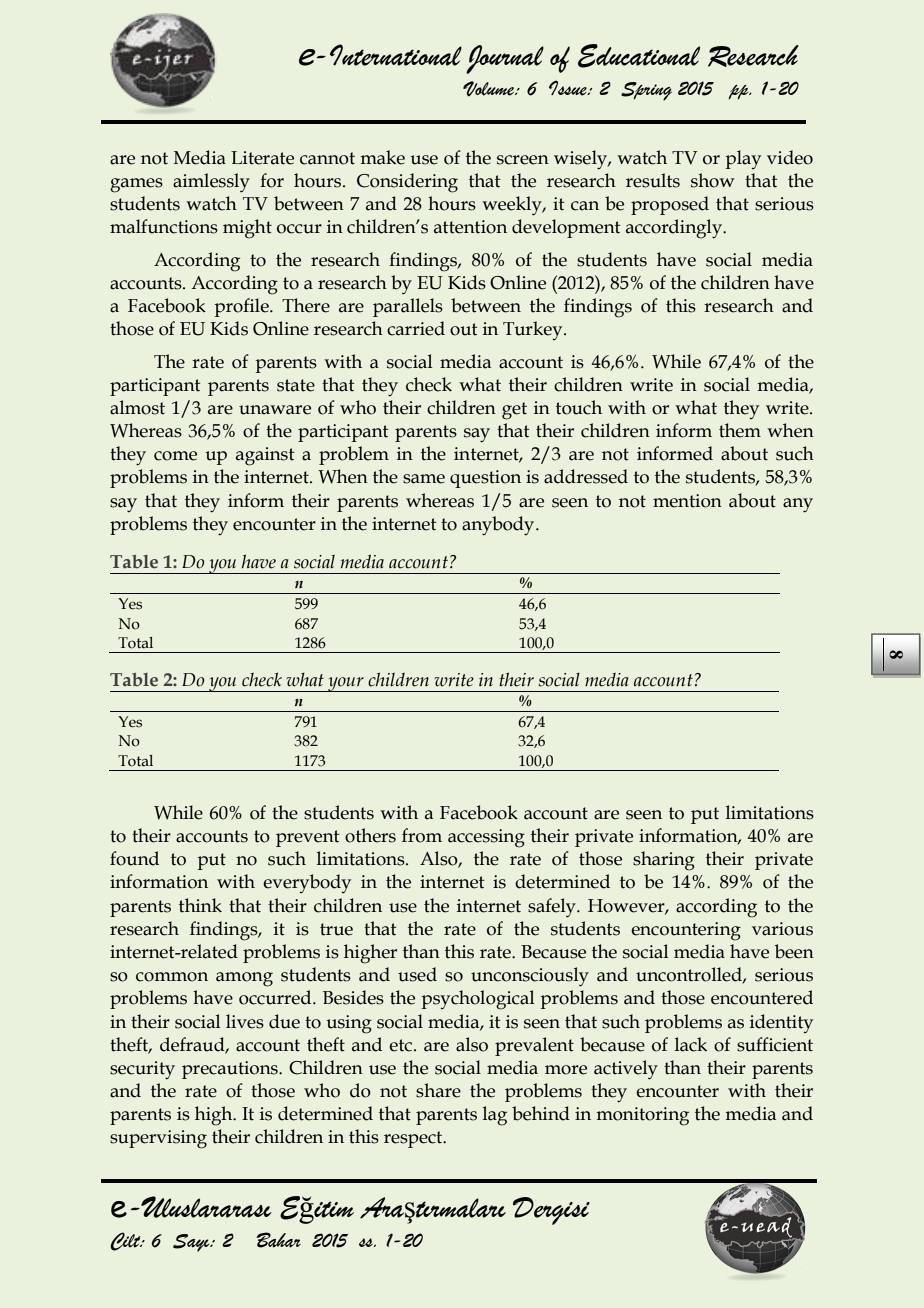 The height and width of the screenshot is (1308, 924). Describe the element at coordinates (211, 183) in the screenshot. I see `aimlessly` at that location.
